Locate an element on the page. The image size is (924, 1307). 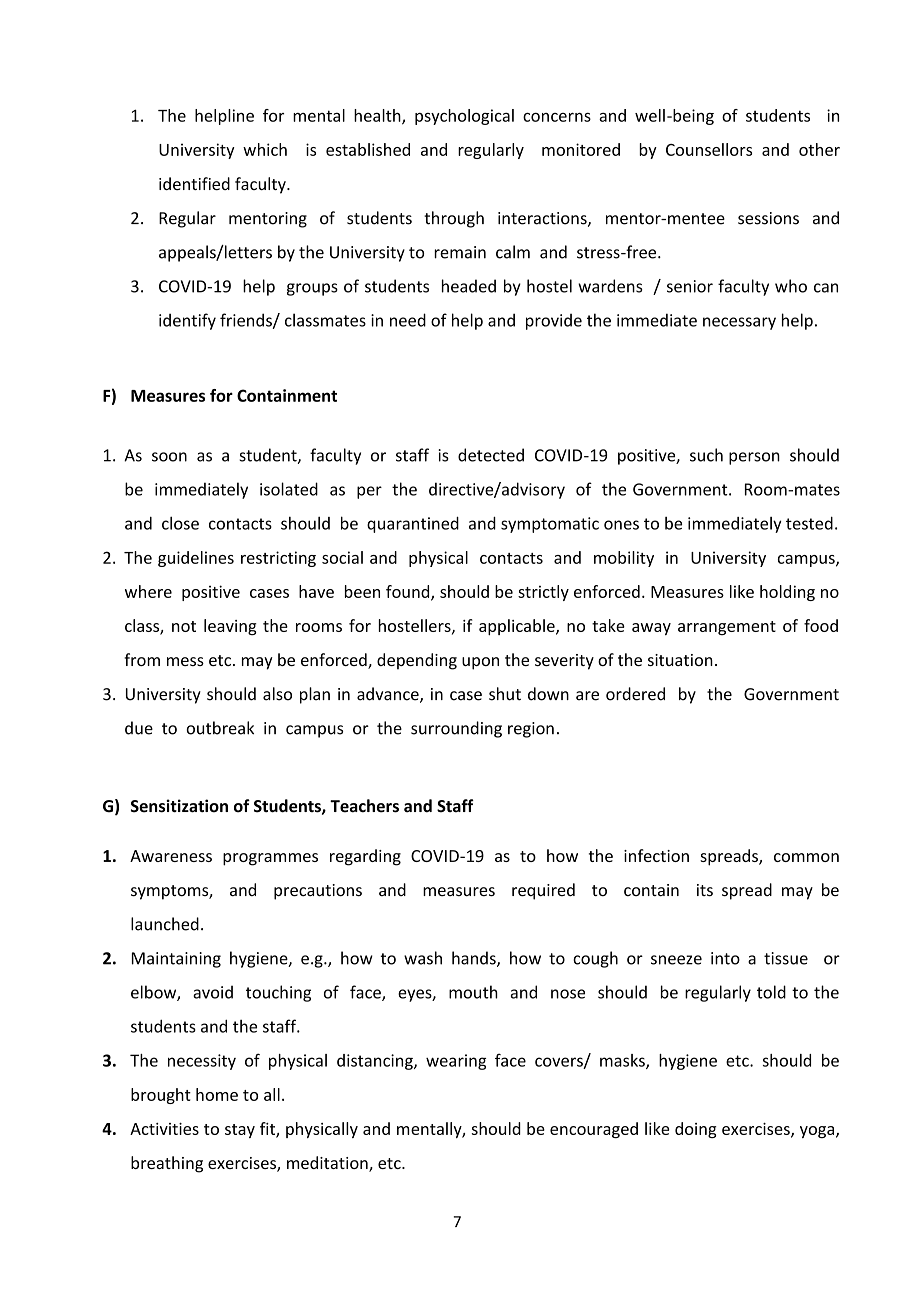
Counsellors is located at coordinates (709, 149).
